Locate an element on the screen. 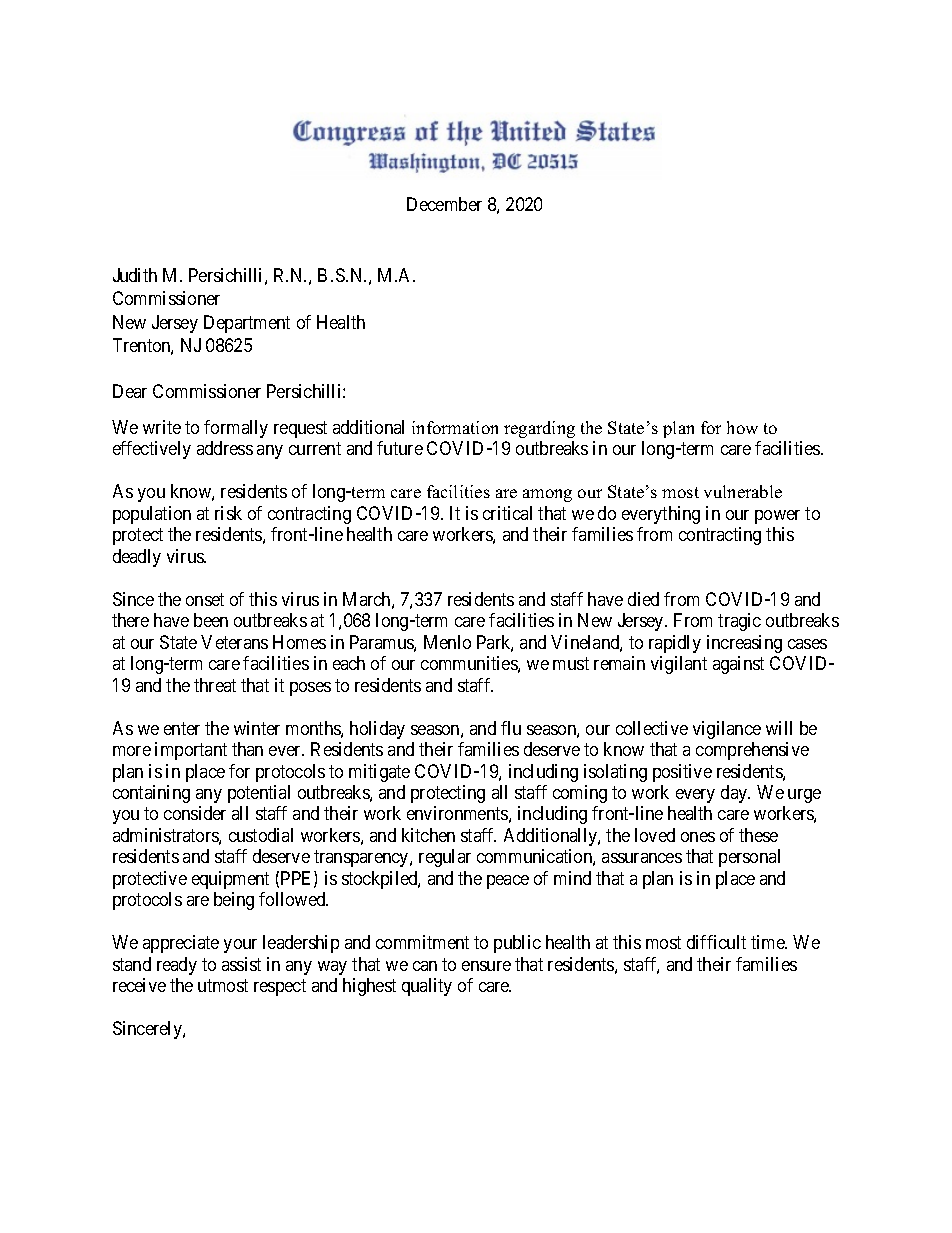 The width and height of the screenshot is (952, 1233). difficult is located at coordinates (716, 942).
